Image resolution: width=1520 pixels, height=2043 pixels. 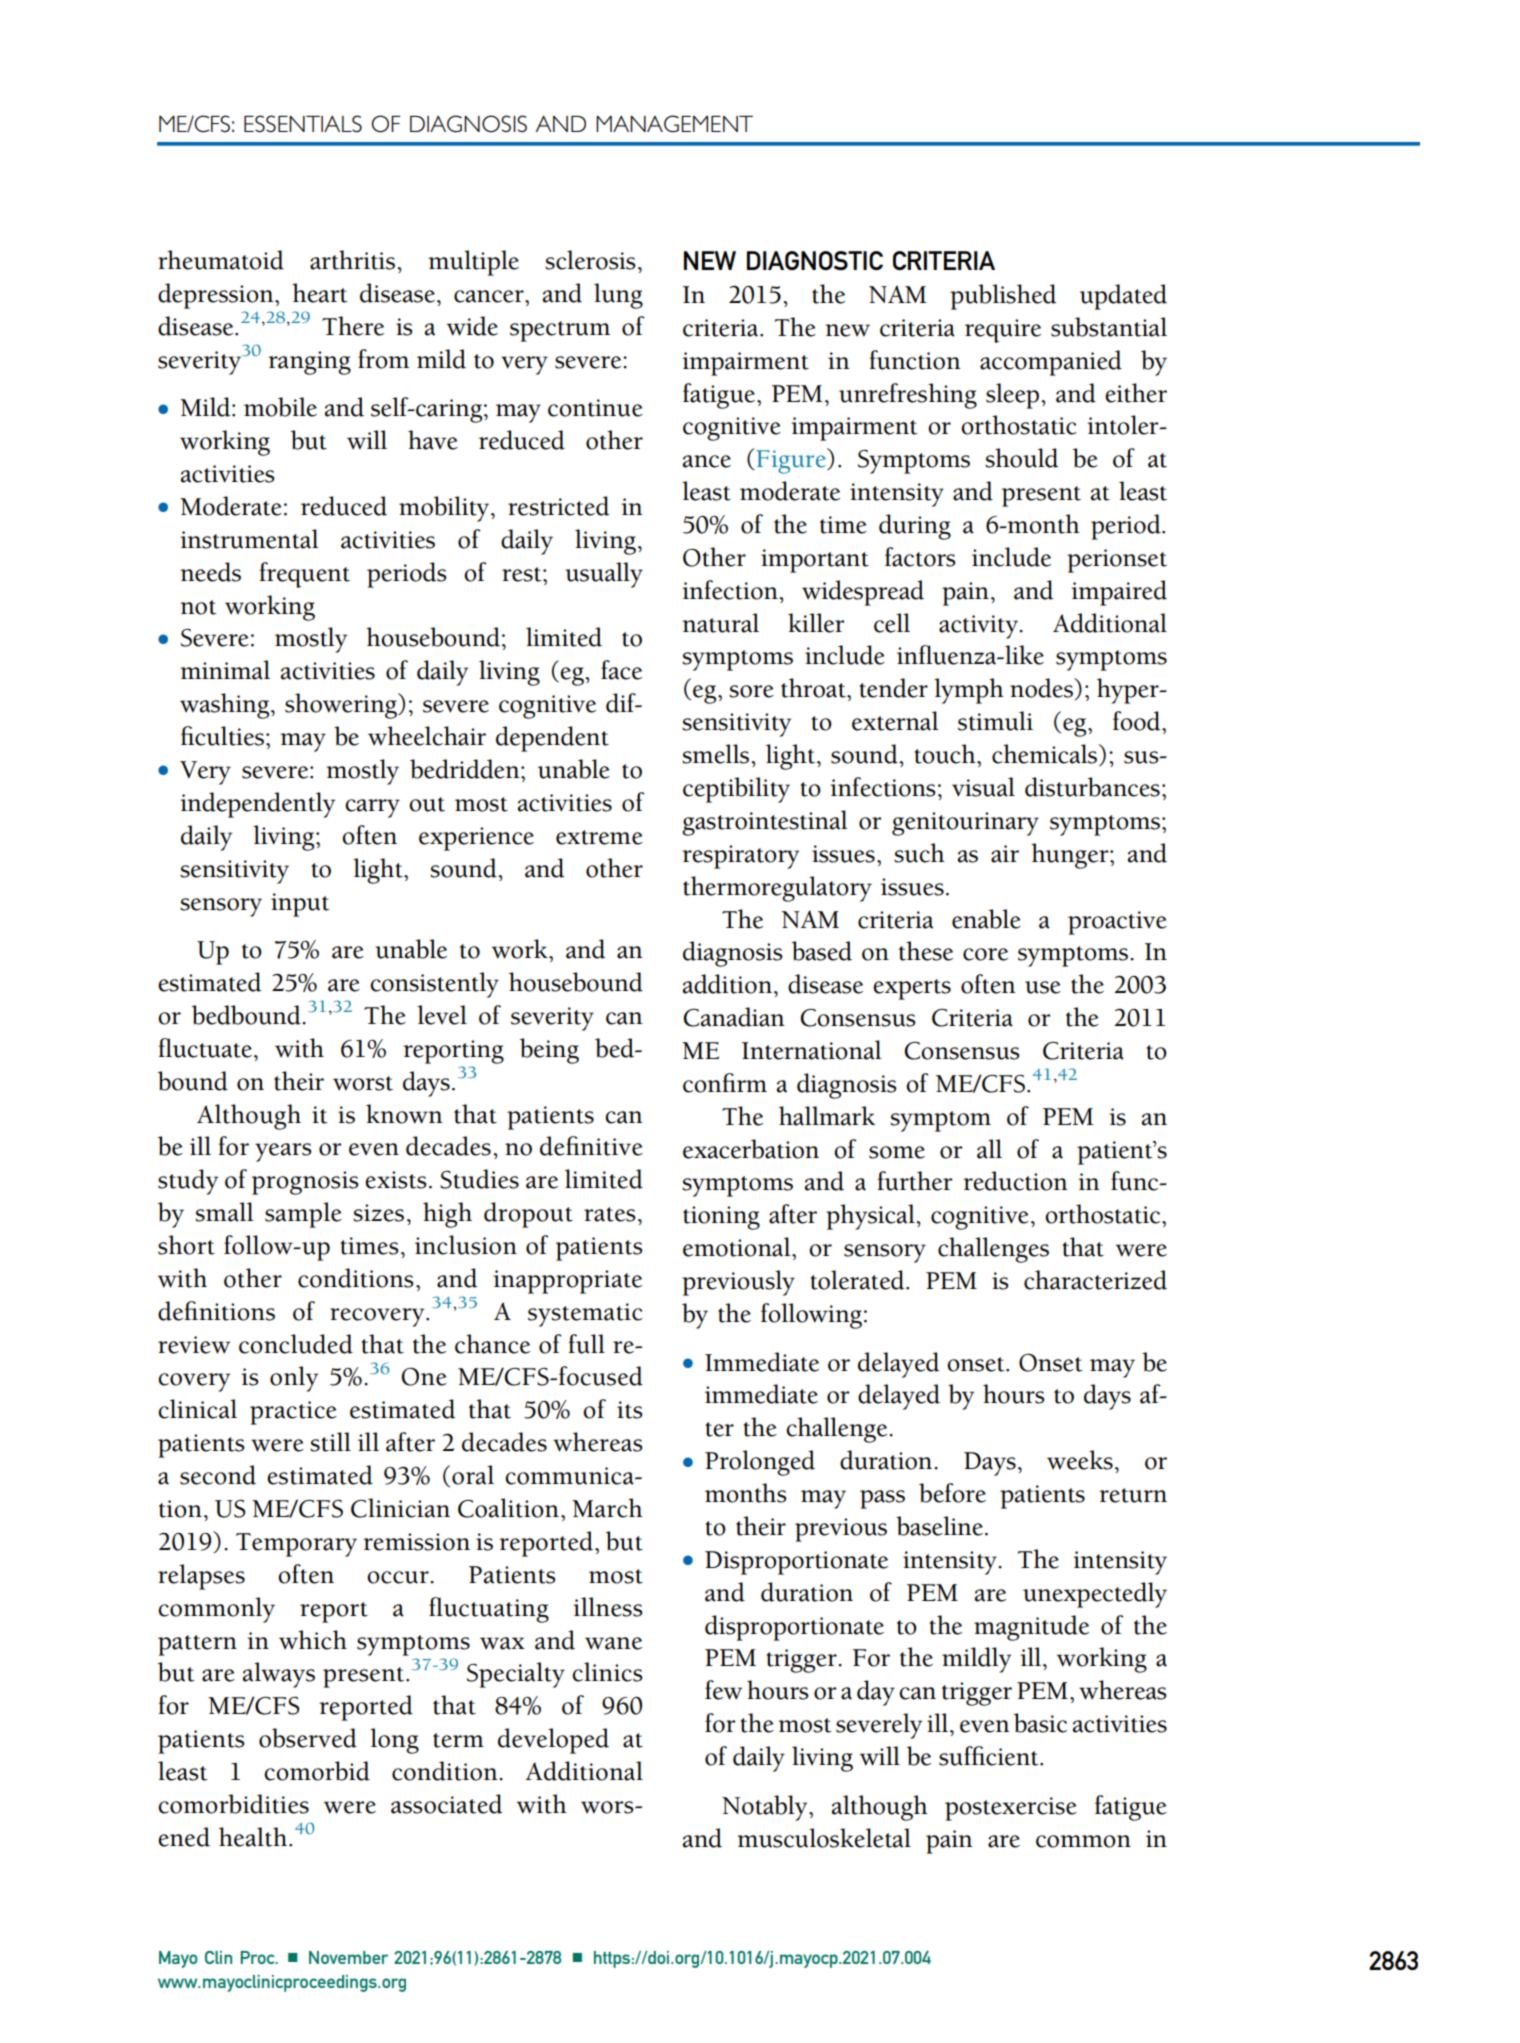 I want to click on showering, so click(x=342, y=706).
